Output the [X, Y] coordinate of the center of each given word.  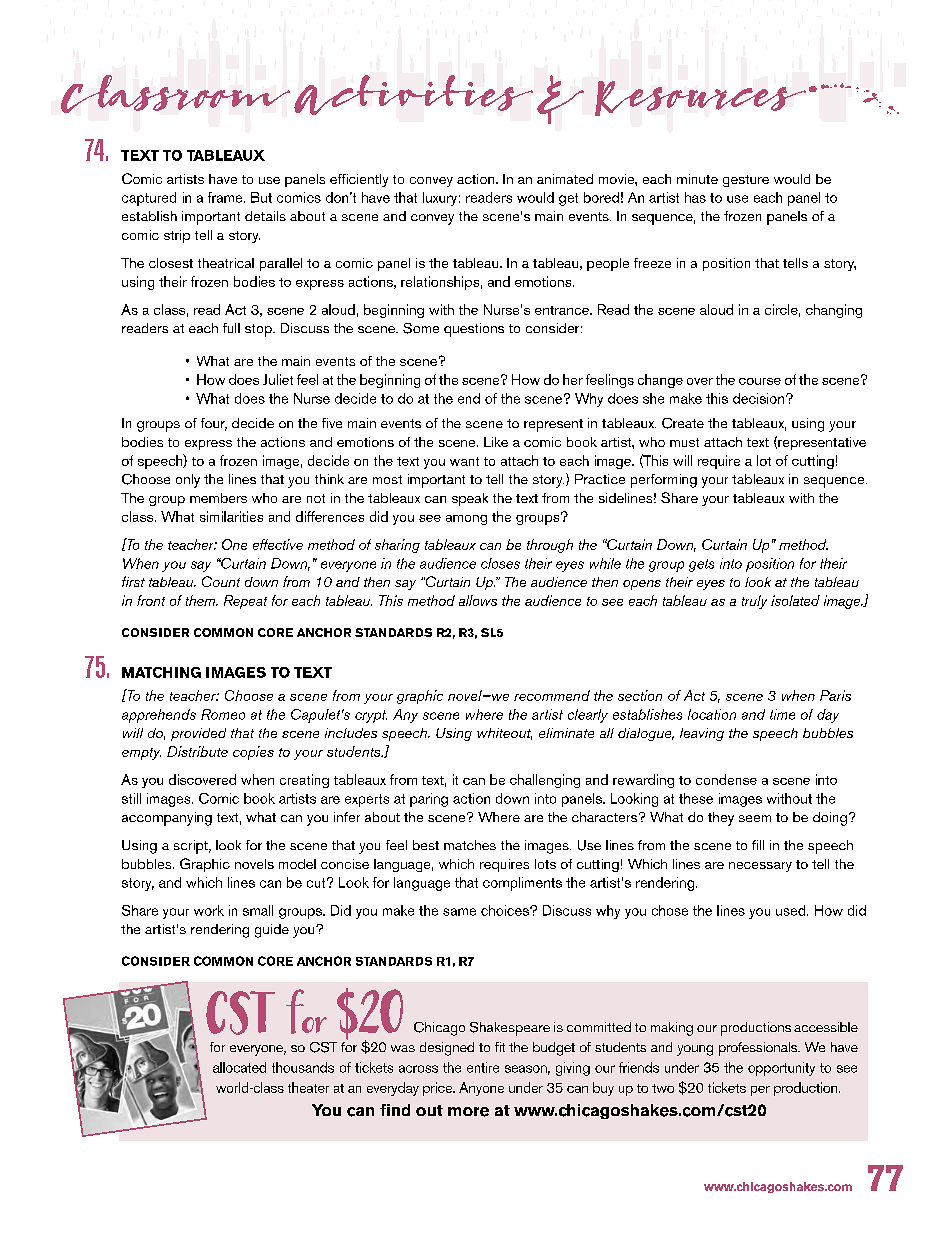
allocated [239, 1067]
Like [496, 442]
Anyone [481, 1089]
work [209, 910]
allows [478, 600]
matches [470, 845]
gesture [746, 181]
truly [754, 602]
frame [226, 197]
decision [760, 398]
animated [565, 179]
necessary [760, 867]
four [214, 424]
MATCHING [161, 672]
